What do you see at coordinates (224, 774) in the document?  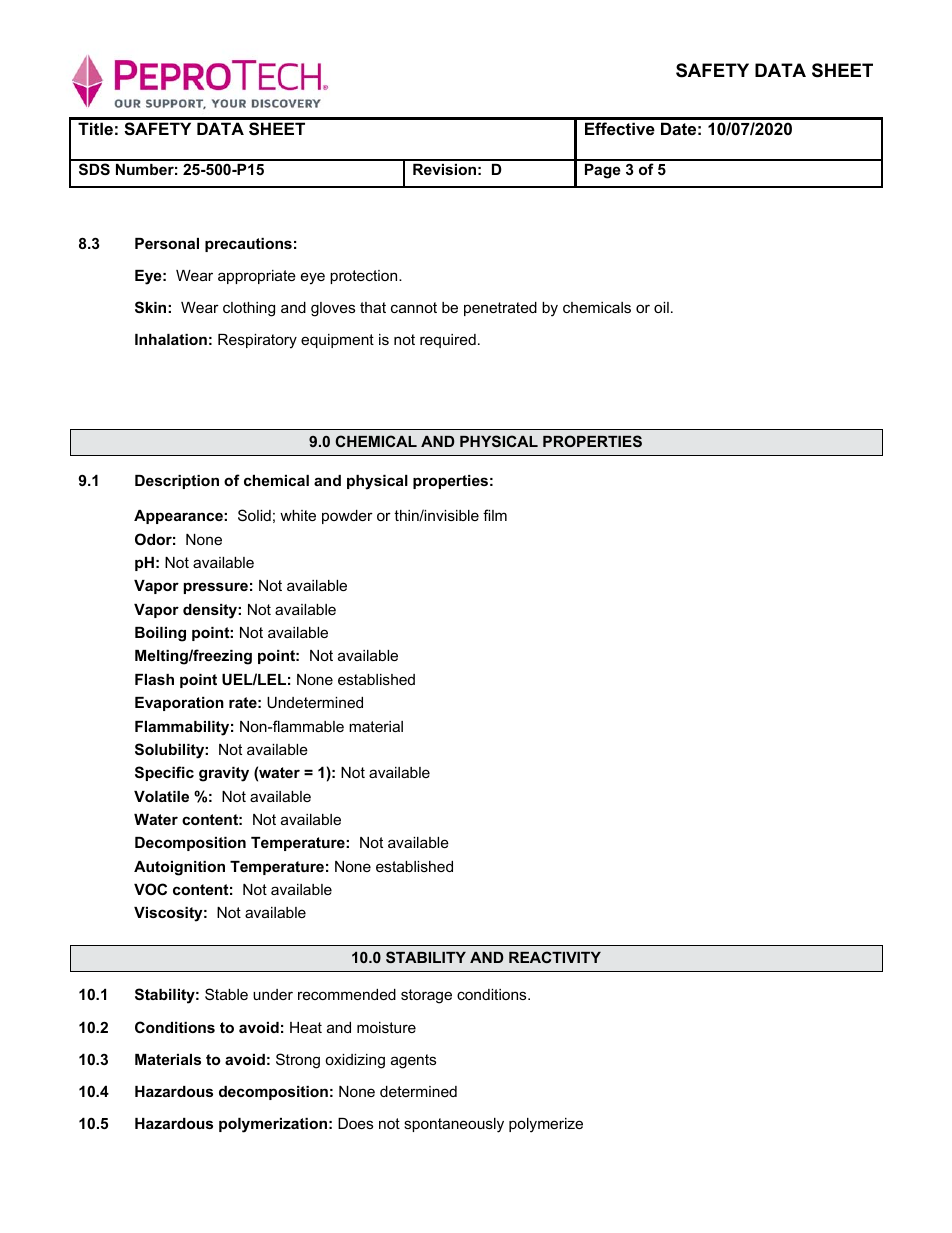 I see `gravity` at bounding box center [224, 774].
